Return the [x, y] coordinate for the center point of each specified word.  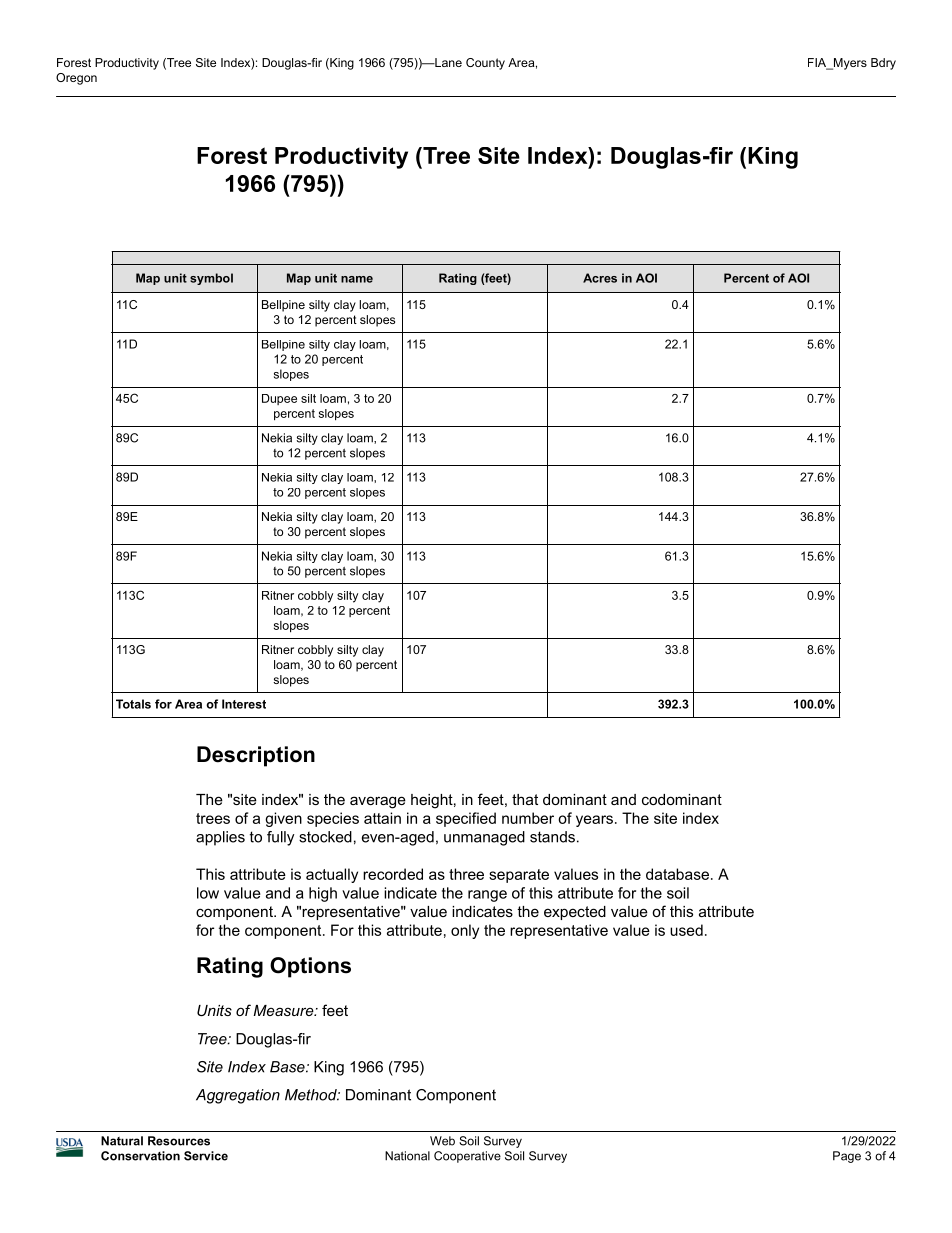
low [208, 893]
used [686, 930]
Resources [179, 1141]
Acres [600, 278]
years [594, 821]
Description [256, 756]
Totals [133, 704]
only [465, 931]
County [485, 64]
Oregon [76, 79]
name [357, 279]
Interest [244, 704]
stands [552, 837]
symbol [211, 279]
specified [466, 819]
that [525, 799]
